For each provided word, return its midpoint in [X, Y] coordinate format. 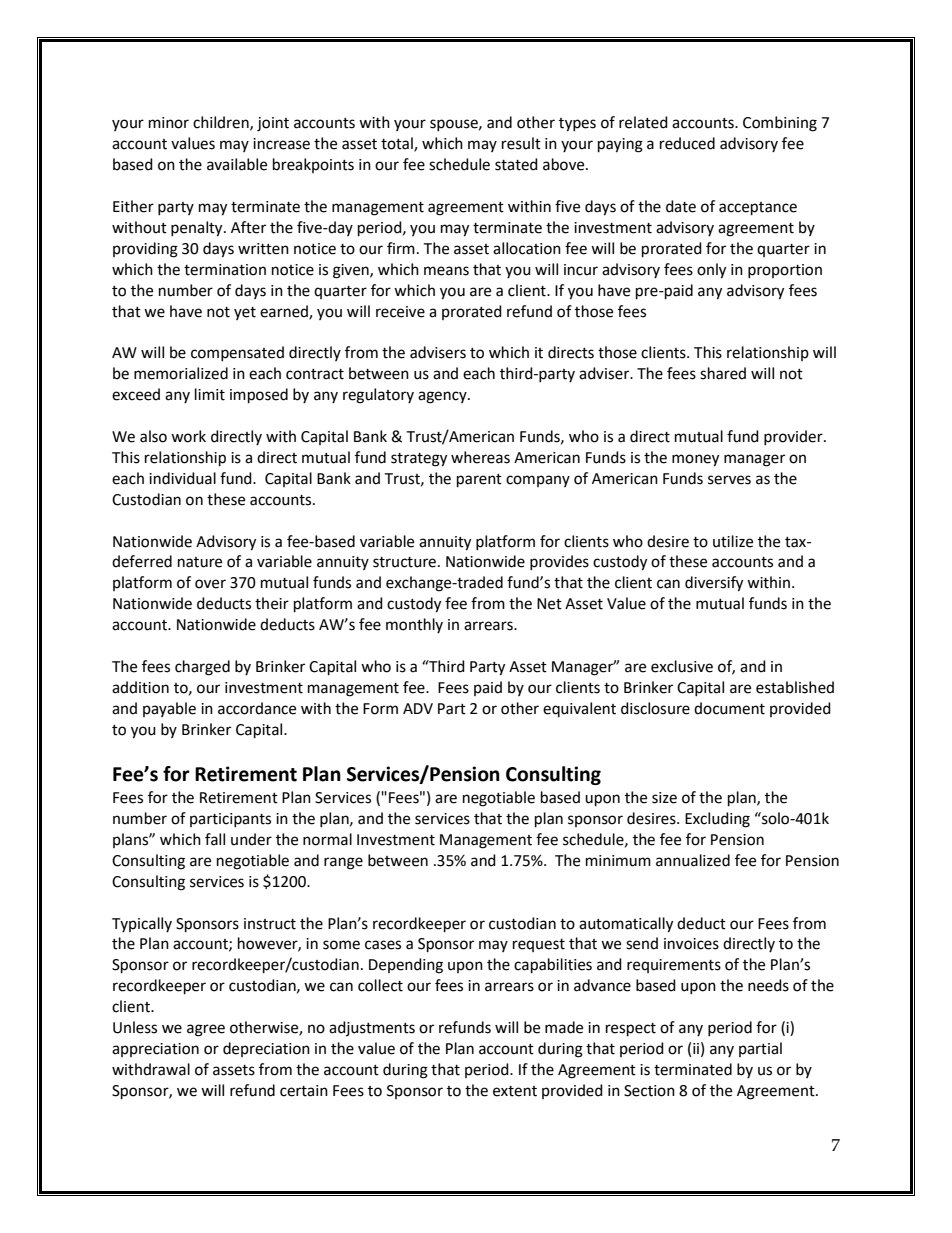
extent [515, 1091]
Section [649, 1091]
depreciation [266, 1049]
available [237, 164]
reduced [687, 143]
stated [516, 164]
